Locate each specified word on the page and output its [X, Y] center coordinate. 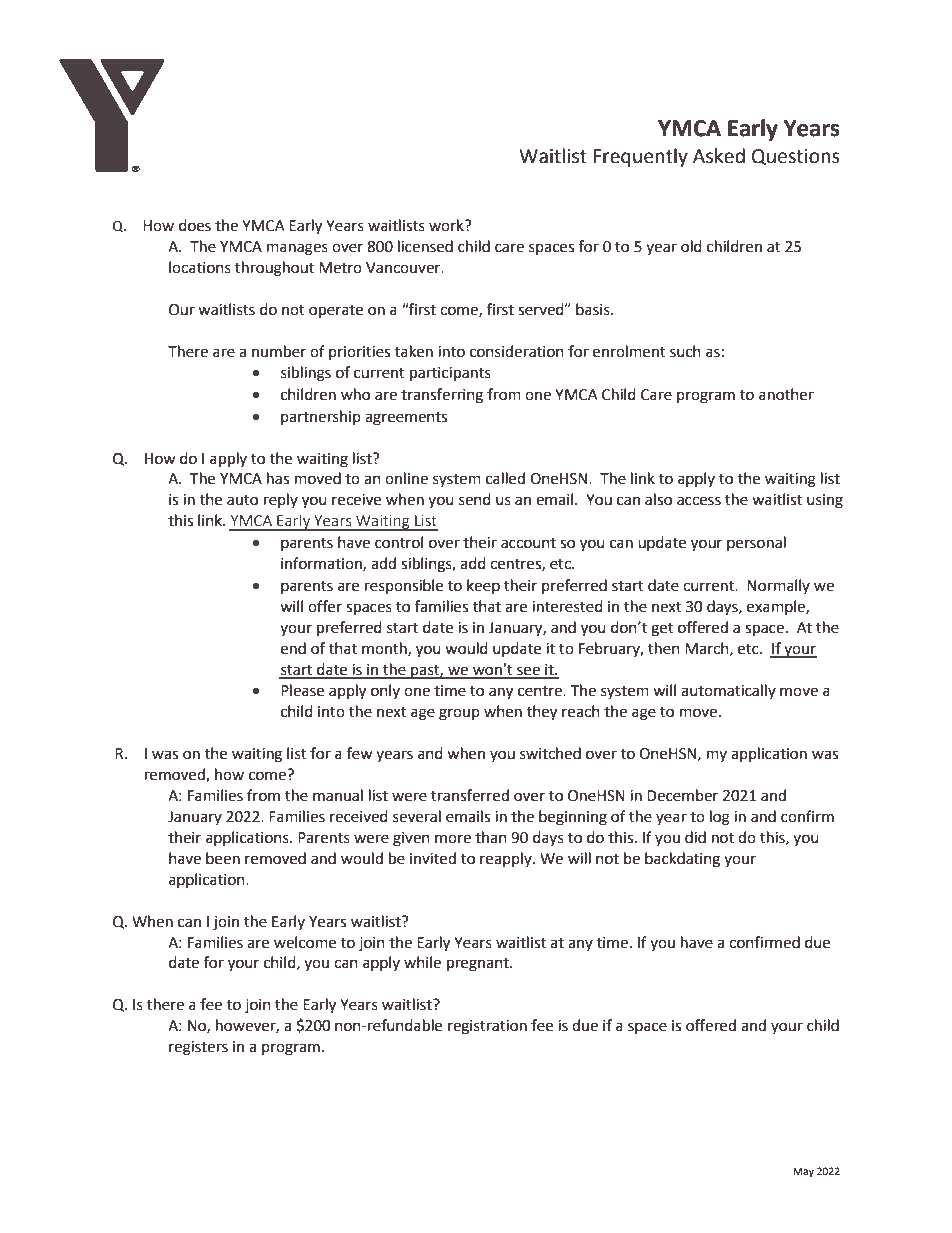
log [720, 818]
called [505, 478]
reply [281, 500]
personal [756, 543]
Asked [719, 156]
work [447, 225]
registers [198, 1048]
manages [297, 249]
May [804, 1172]
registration [487, 1027]
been [223, 858]
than [491, 837]
